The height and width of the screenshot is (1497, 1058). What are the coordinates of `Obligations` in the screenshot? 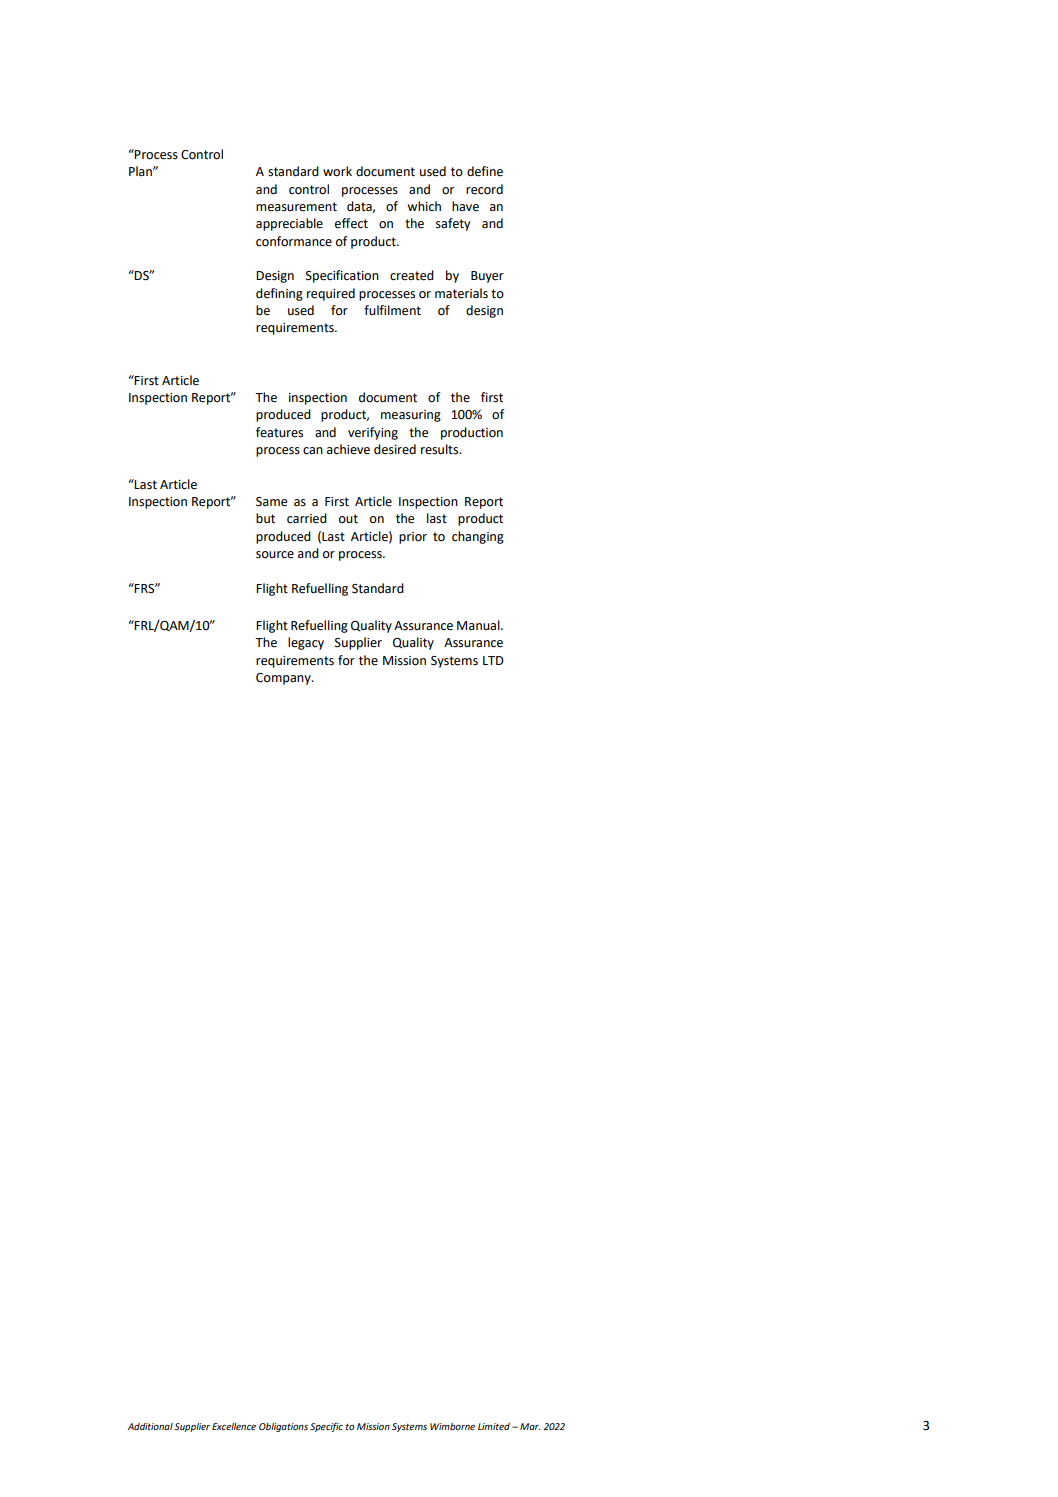 It's located at (283, 1427).
